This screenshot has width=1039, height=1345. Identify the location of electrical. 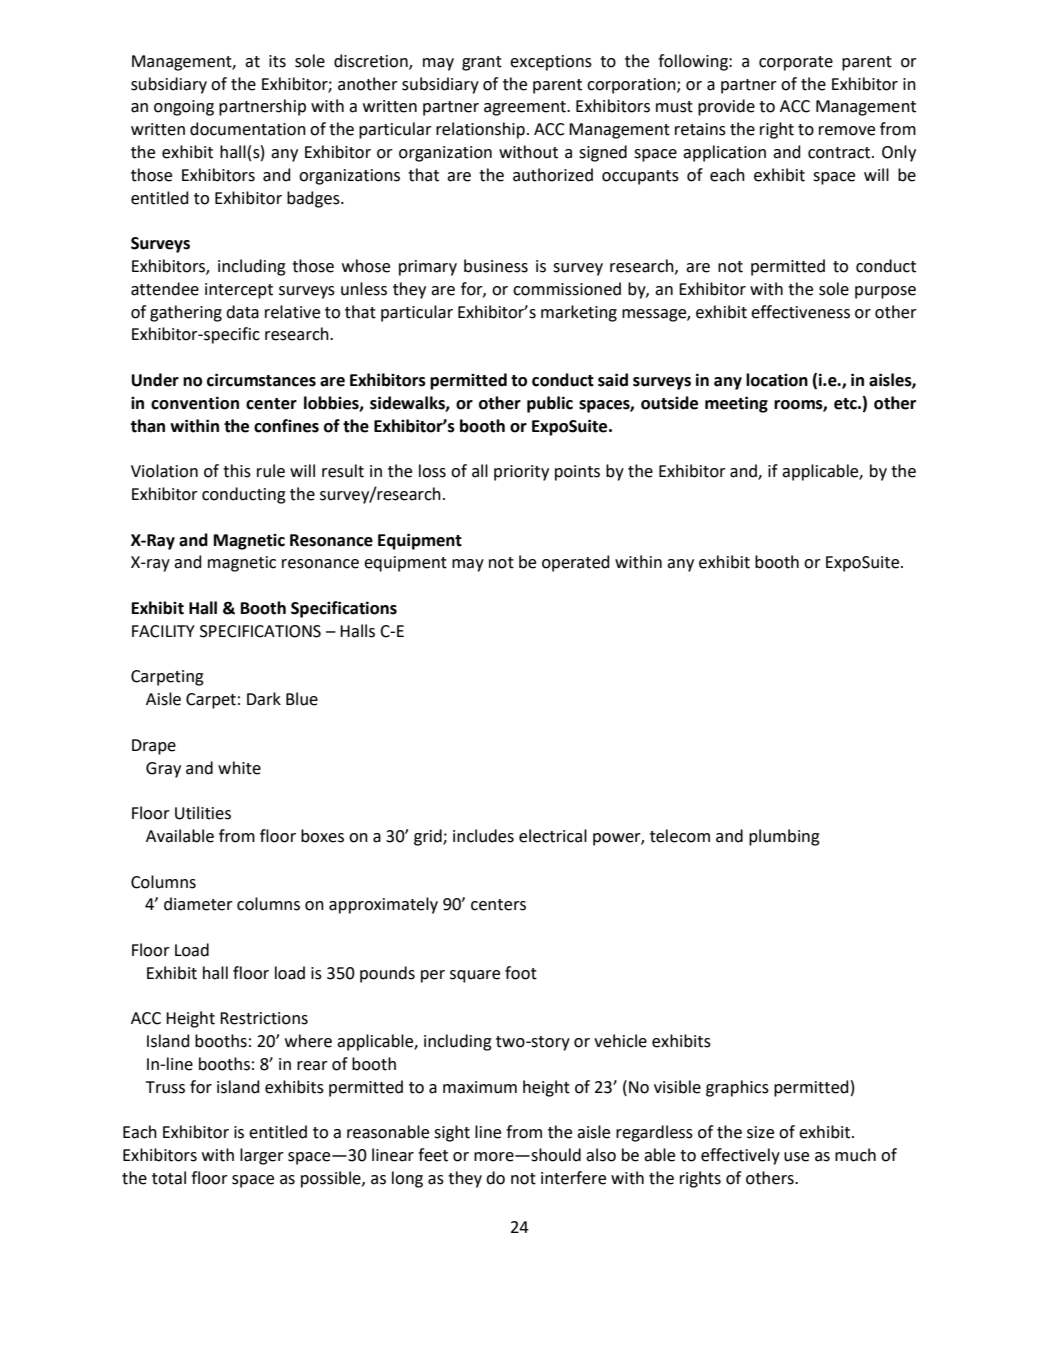
(553, 836).
